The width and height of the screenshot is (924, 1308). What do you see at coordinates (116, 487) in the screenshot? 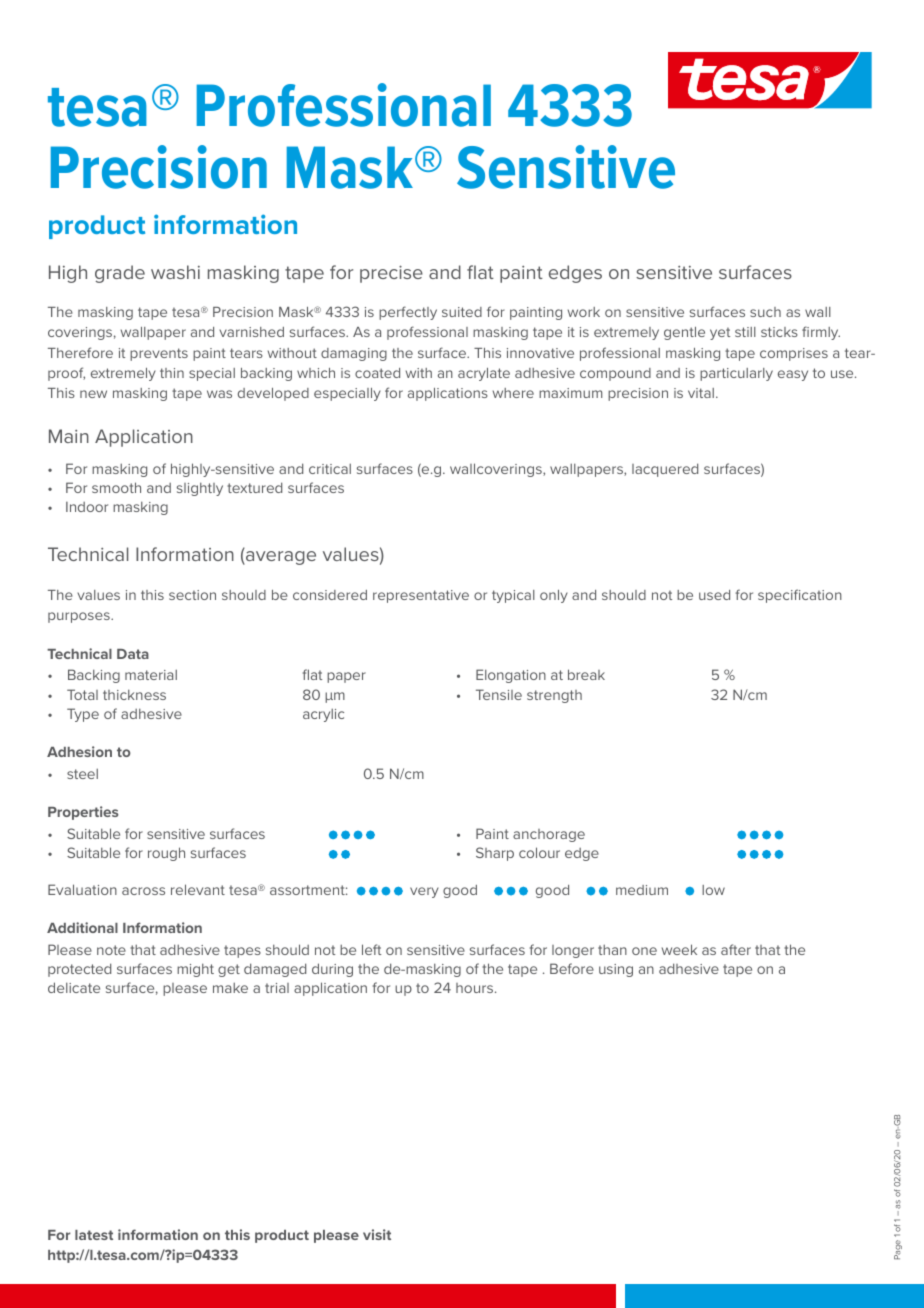
I see `smooth` at bounding box center [116, 487].
